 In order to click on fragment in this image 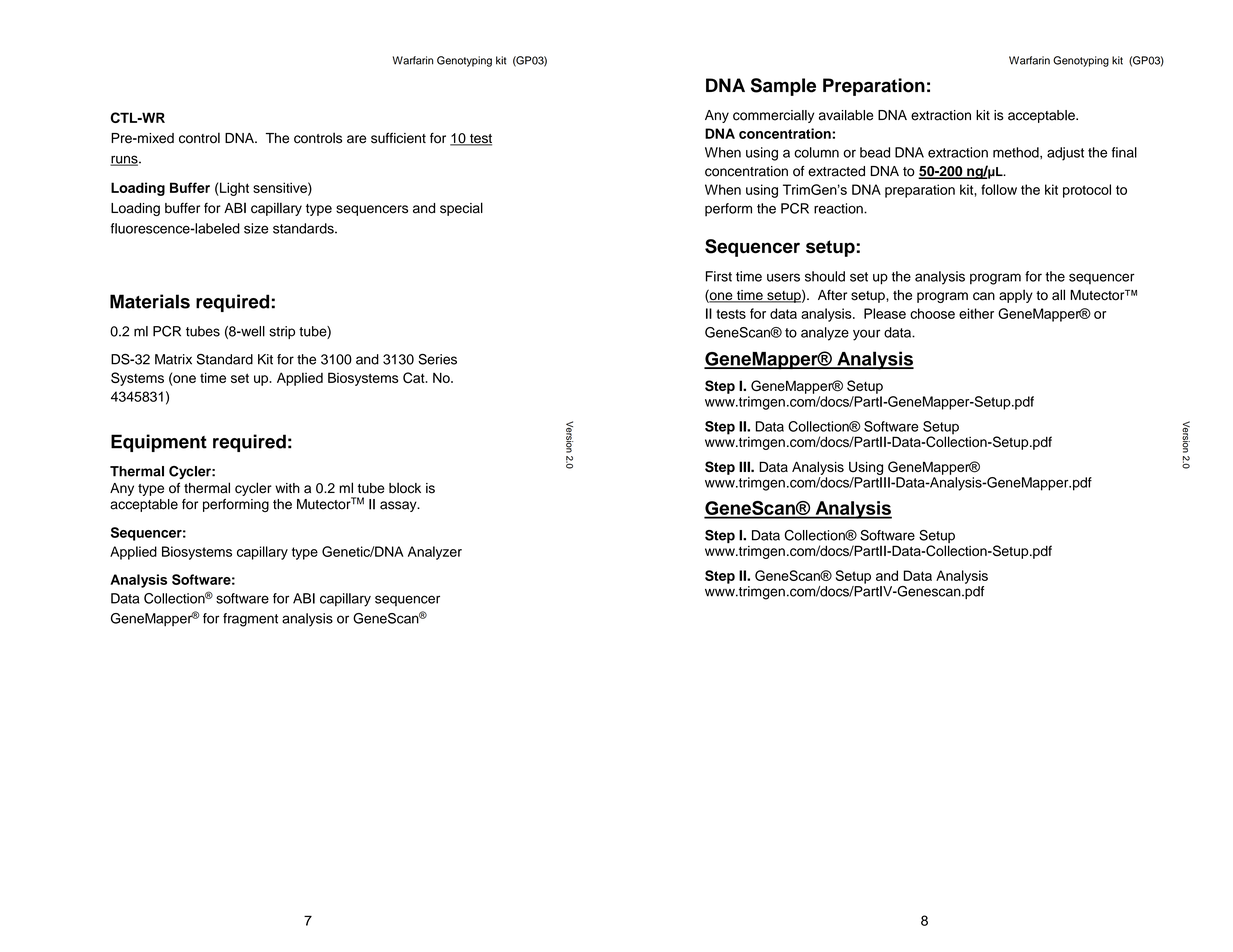, I will do `click(250, 620)`.
